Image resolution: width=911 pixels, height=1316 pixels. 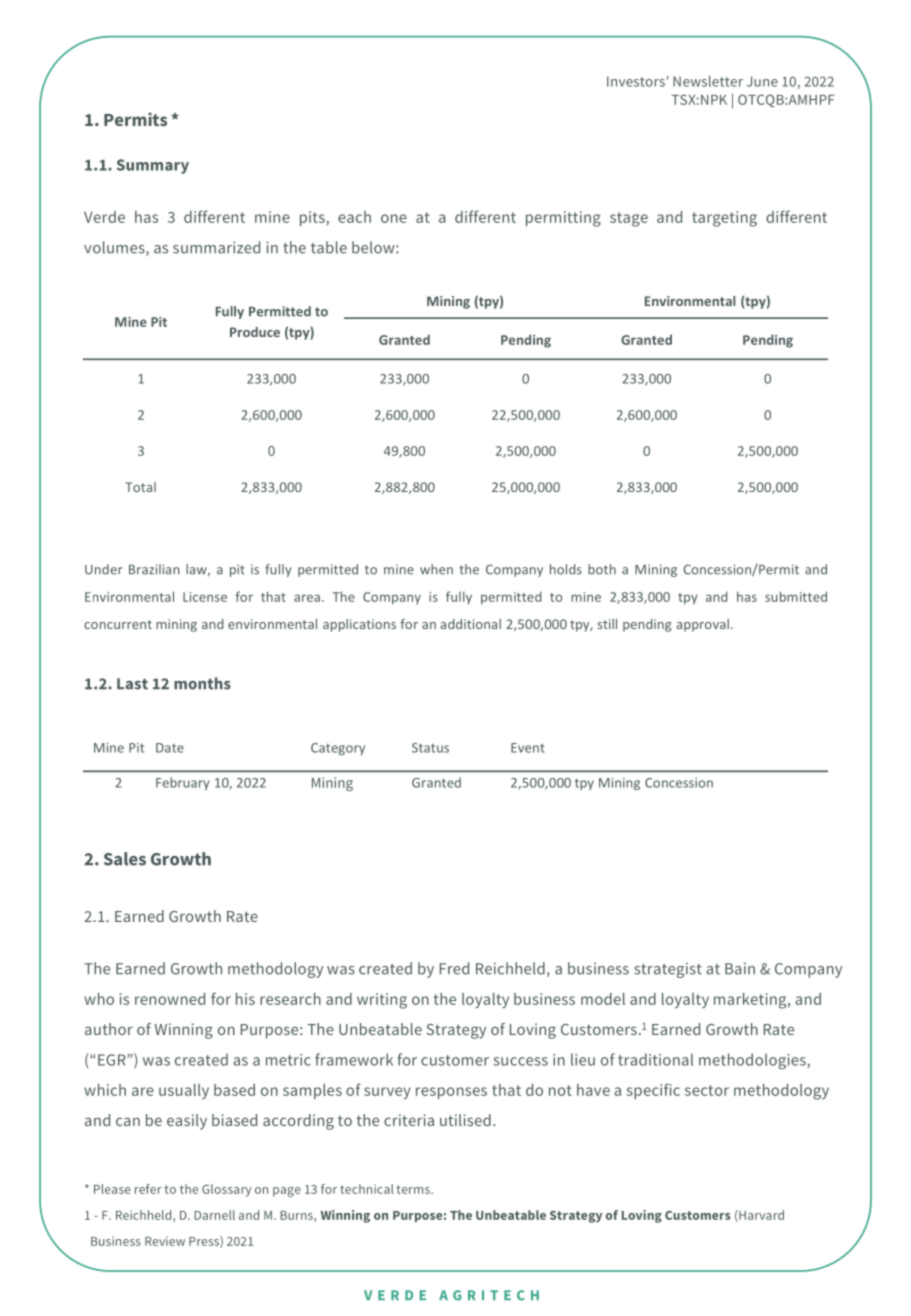 What do you see at coordinates (454, 968) in the page?
I see `Fred` at bounding box center [454, 968].
